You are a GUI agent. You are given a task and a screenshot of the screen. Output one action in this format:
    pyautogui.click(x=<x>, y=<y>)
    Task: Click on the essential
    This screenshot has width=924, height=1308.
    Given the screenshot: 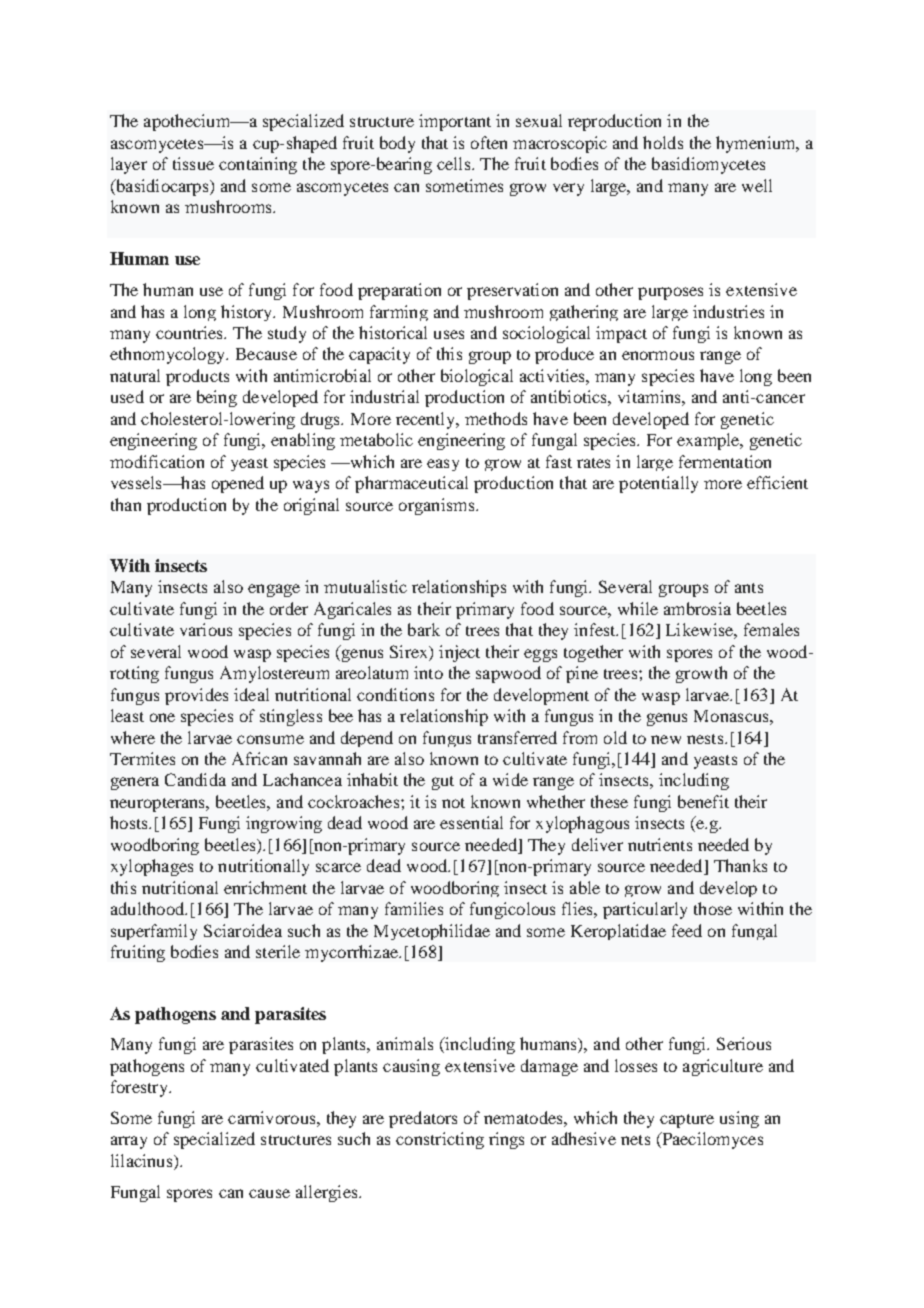 What is the action you would take?
    pyautogui.click(x=471, y=822)
